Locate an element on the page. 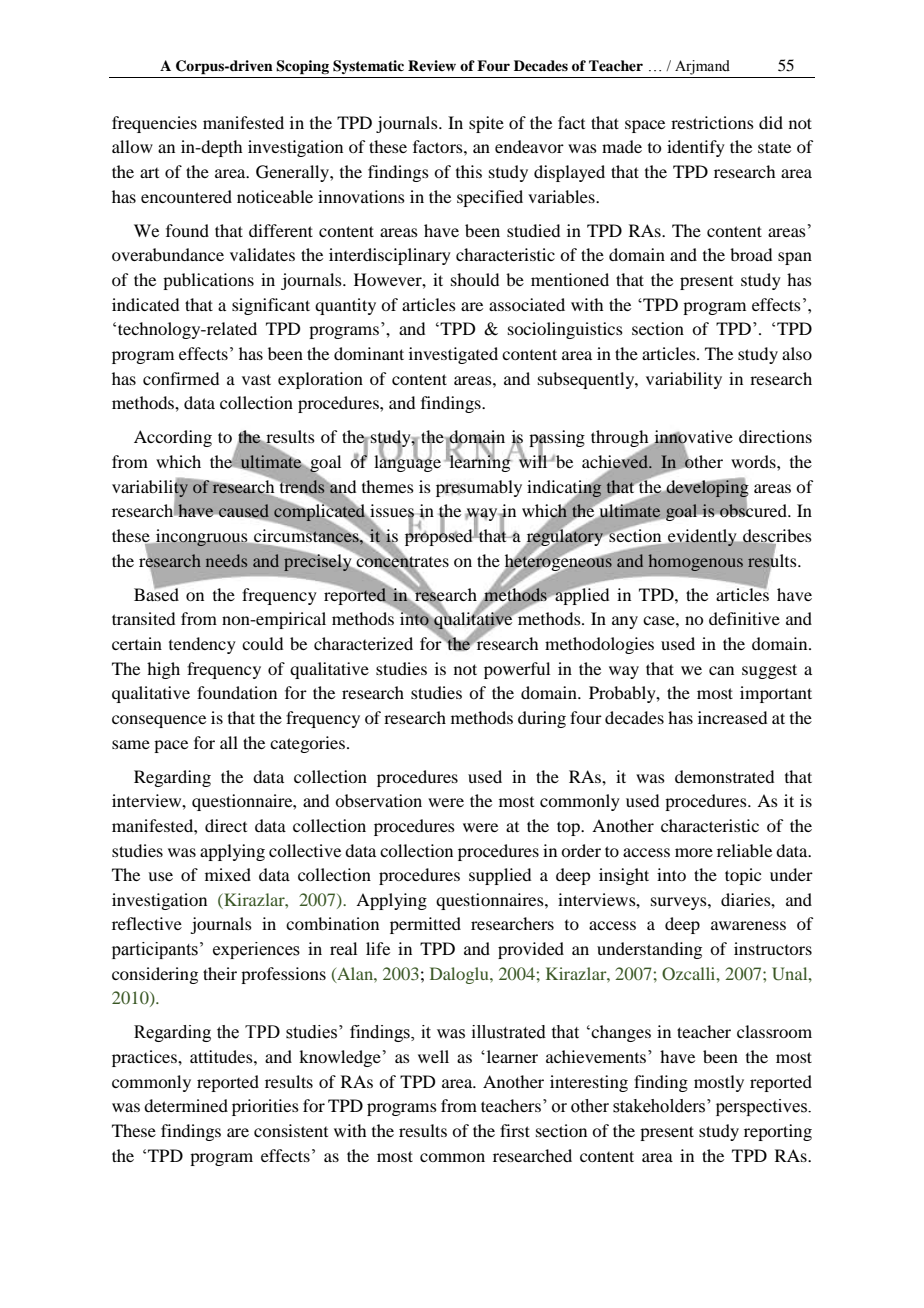 This document has width=924, height=1308. spite is located at coordinates (486, 124).
